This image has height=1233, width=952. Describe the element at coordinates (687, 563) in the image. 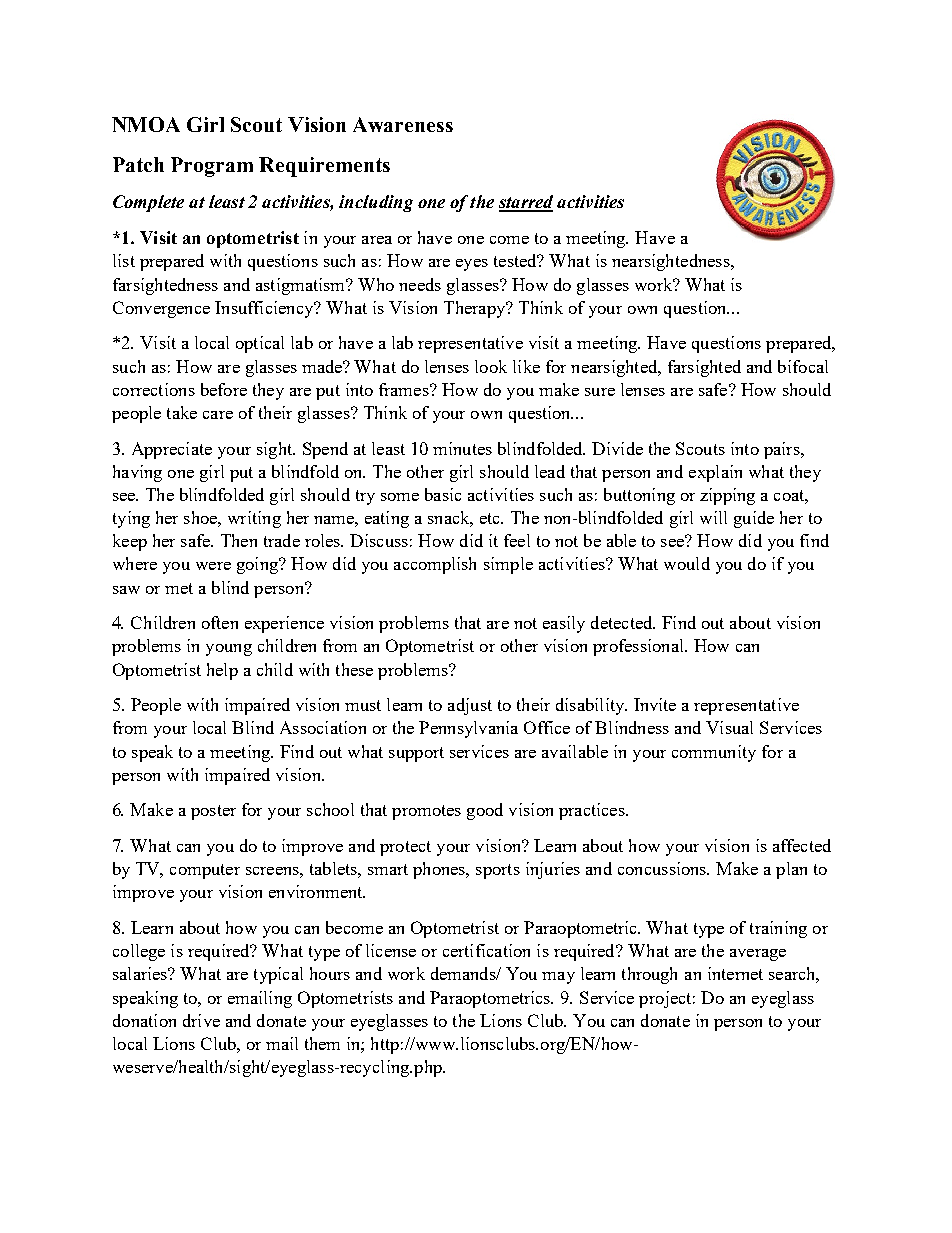

I see `would` at that location.
